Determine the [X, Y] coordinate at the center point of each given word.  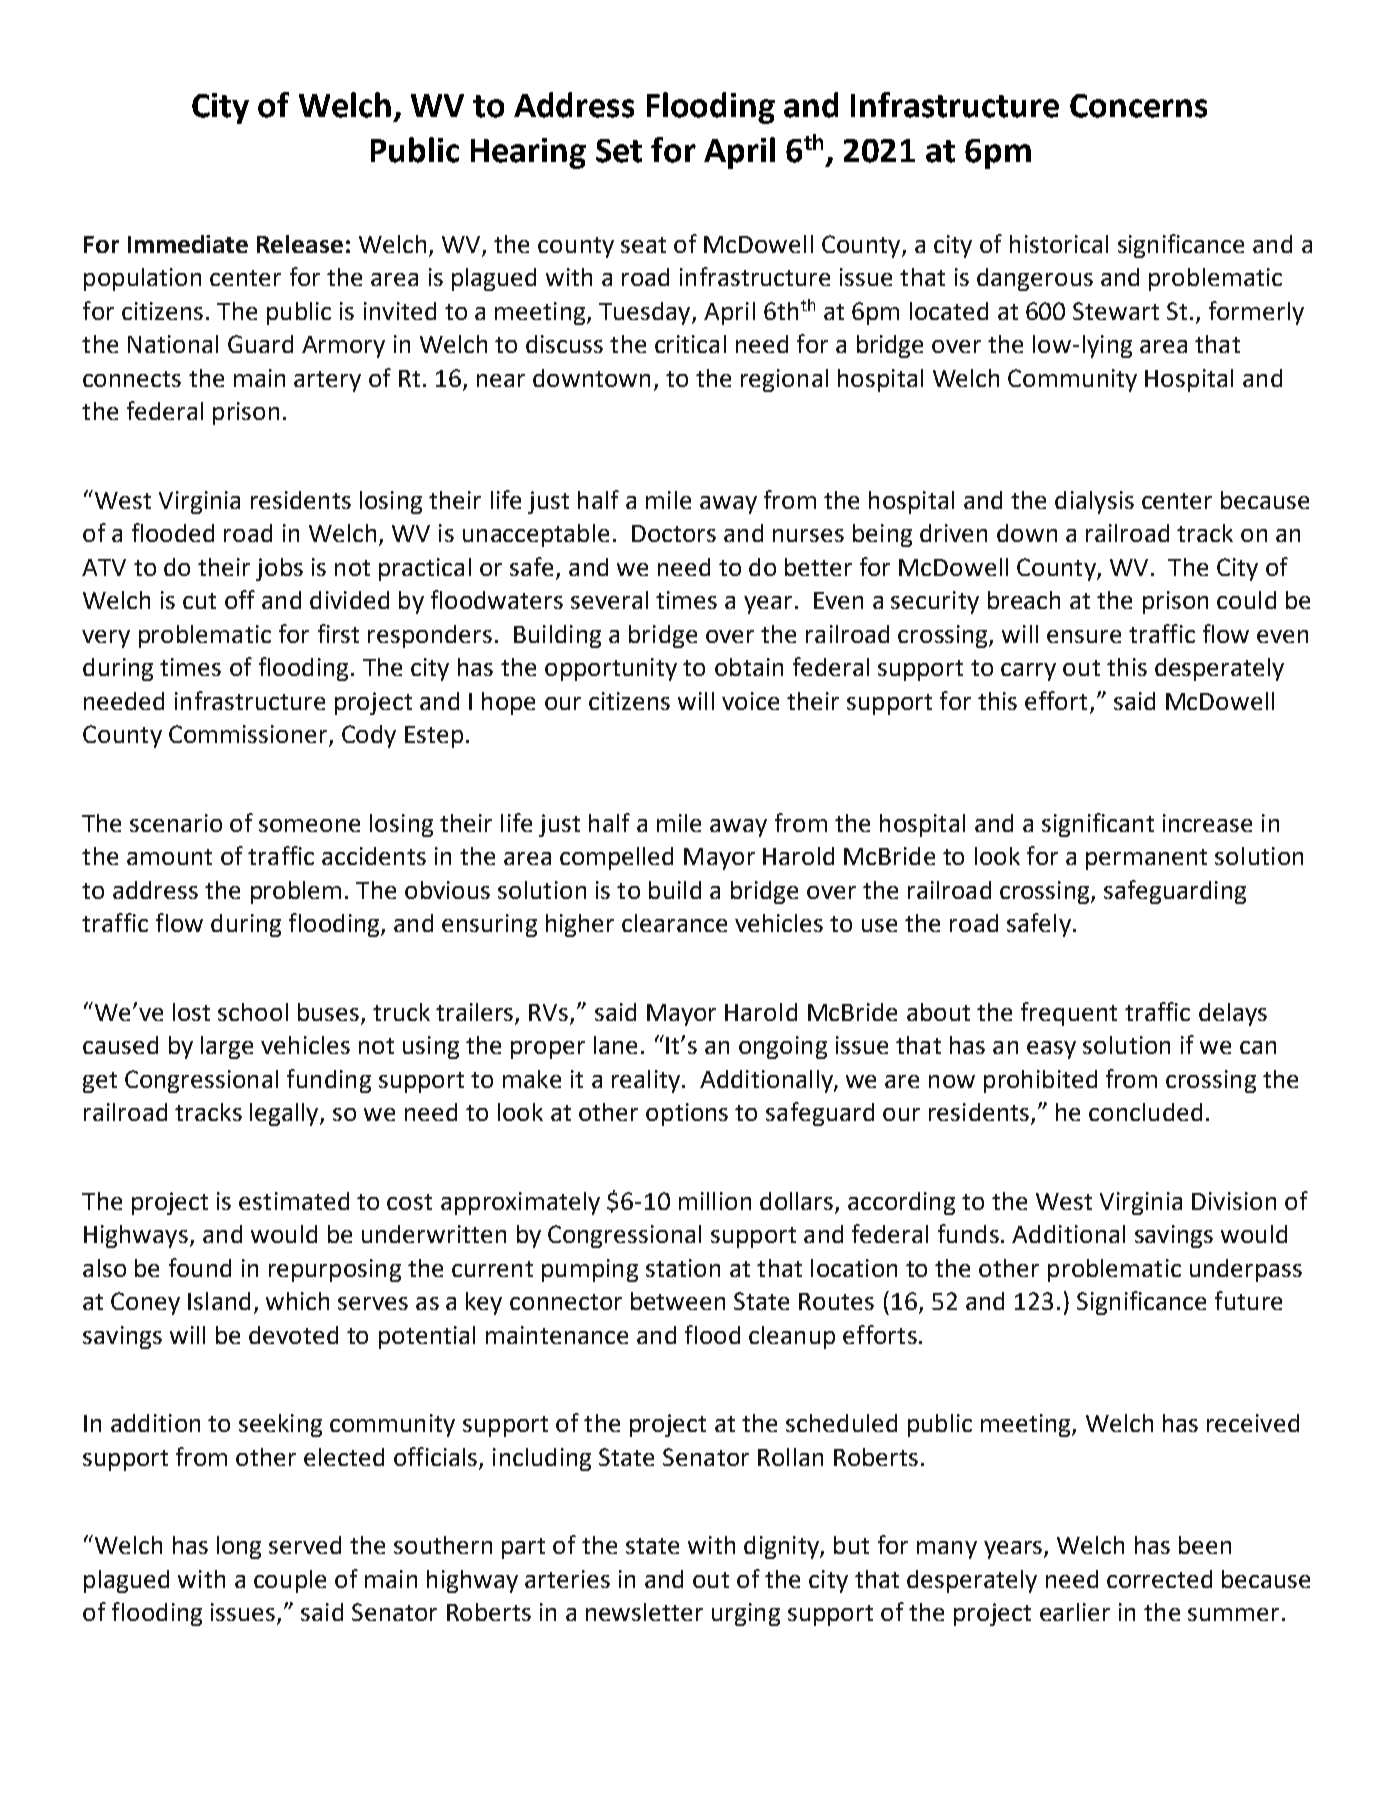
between [678, 1301]
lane [615, 1045]
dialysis [1094, 502]
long [239, 1547]
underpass [1246, 1270]
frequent [1069, 1014]
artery [327, 381]
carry [1028, 672]
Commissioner [248, 734]
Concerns [1138, 106]
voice [750, 701]
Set [619, 151]
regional [784, 380]
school [253, 1012]
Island [219, 1301]
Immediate [188, 244]
